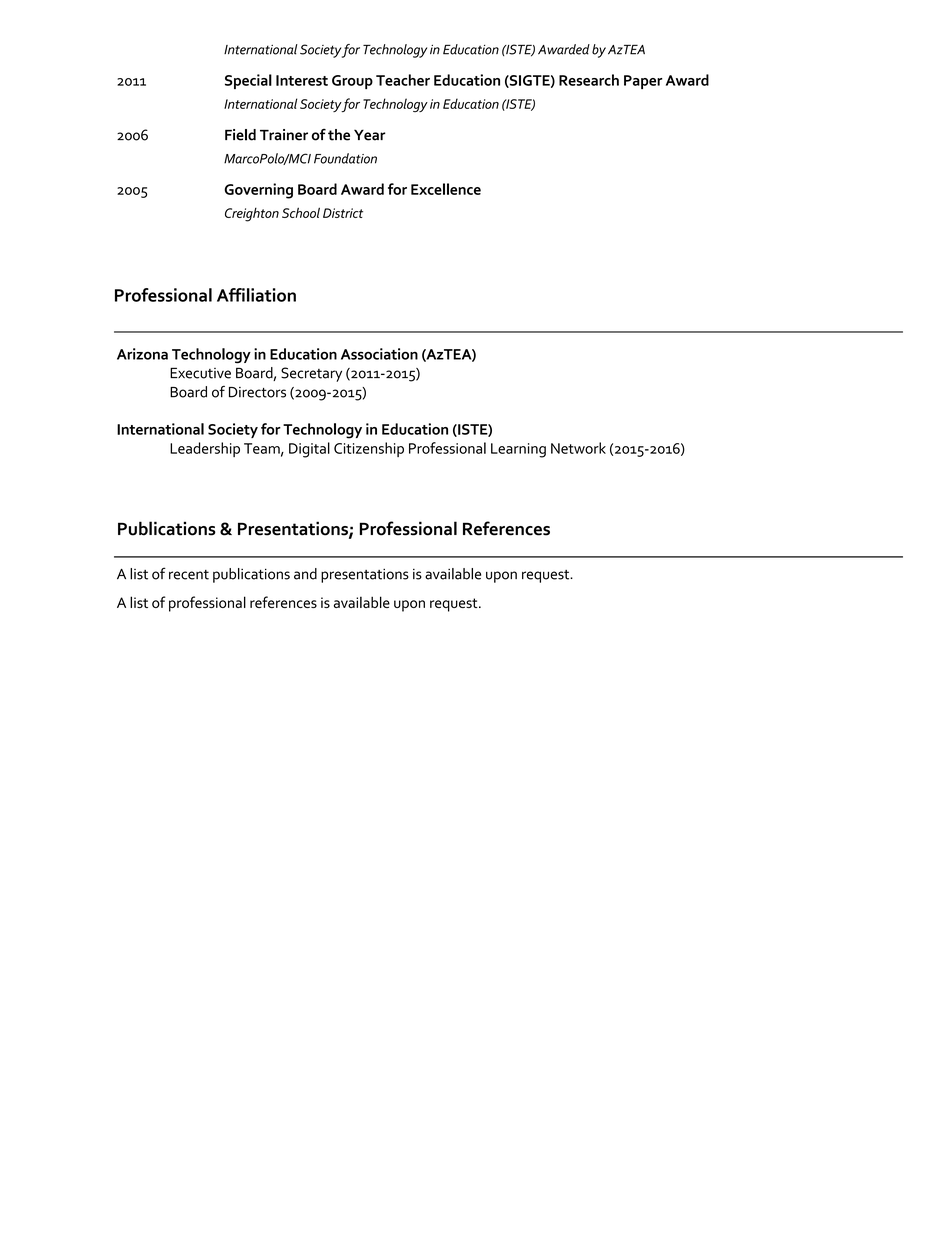 The image size is (952, 1233). What do you see at coordinates (142, 354) in the document?
I see `Arizona` at bounding box center [142, 354].
